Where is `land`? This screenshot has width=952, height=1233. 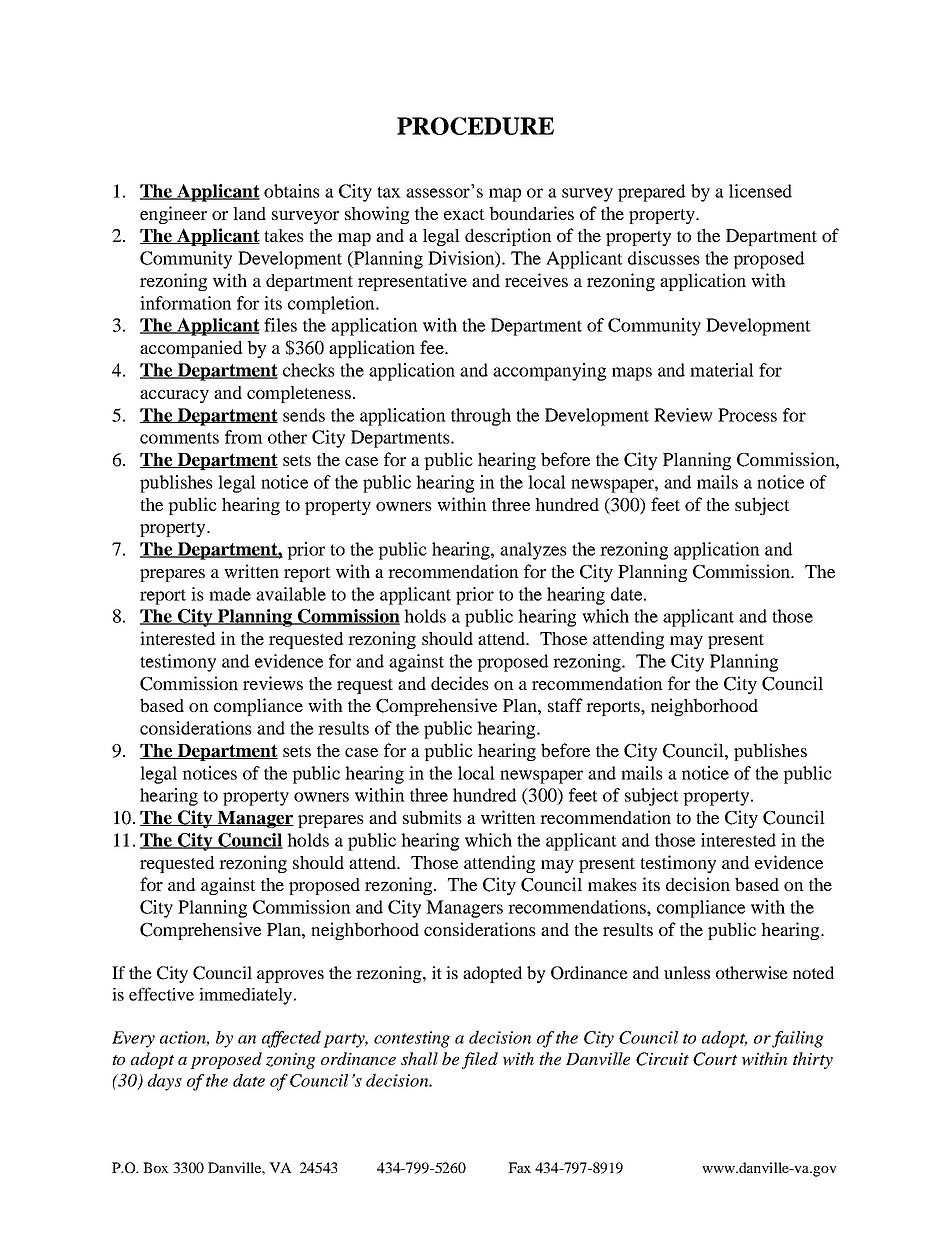
land is located at coordinates (249, 213).
